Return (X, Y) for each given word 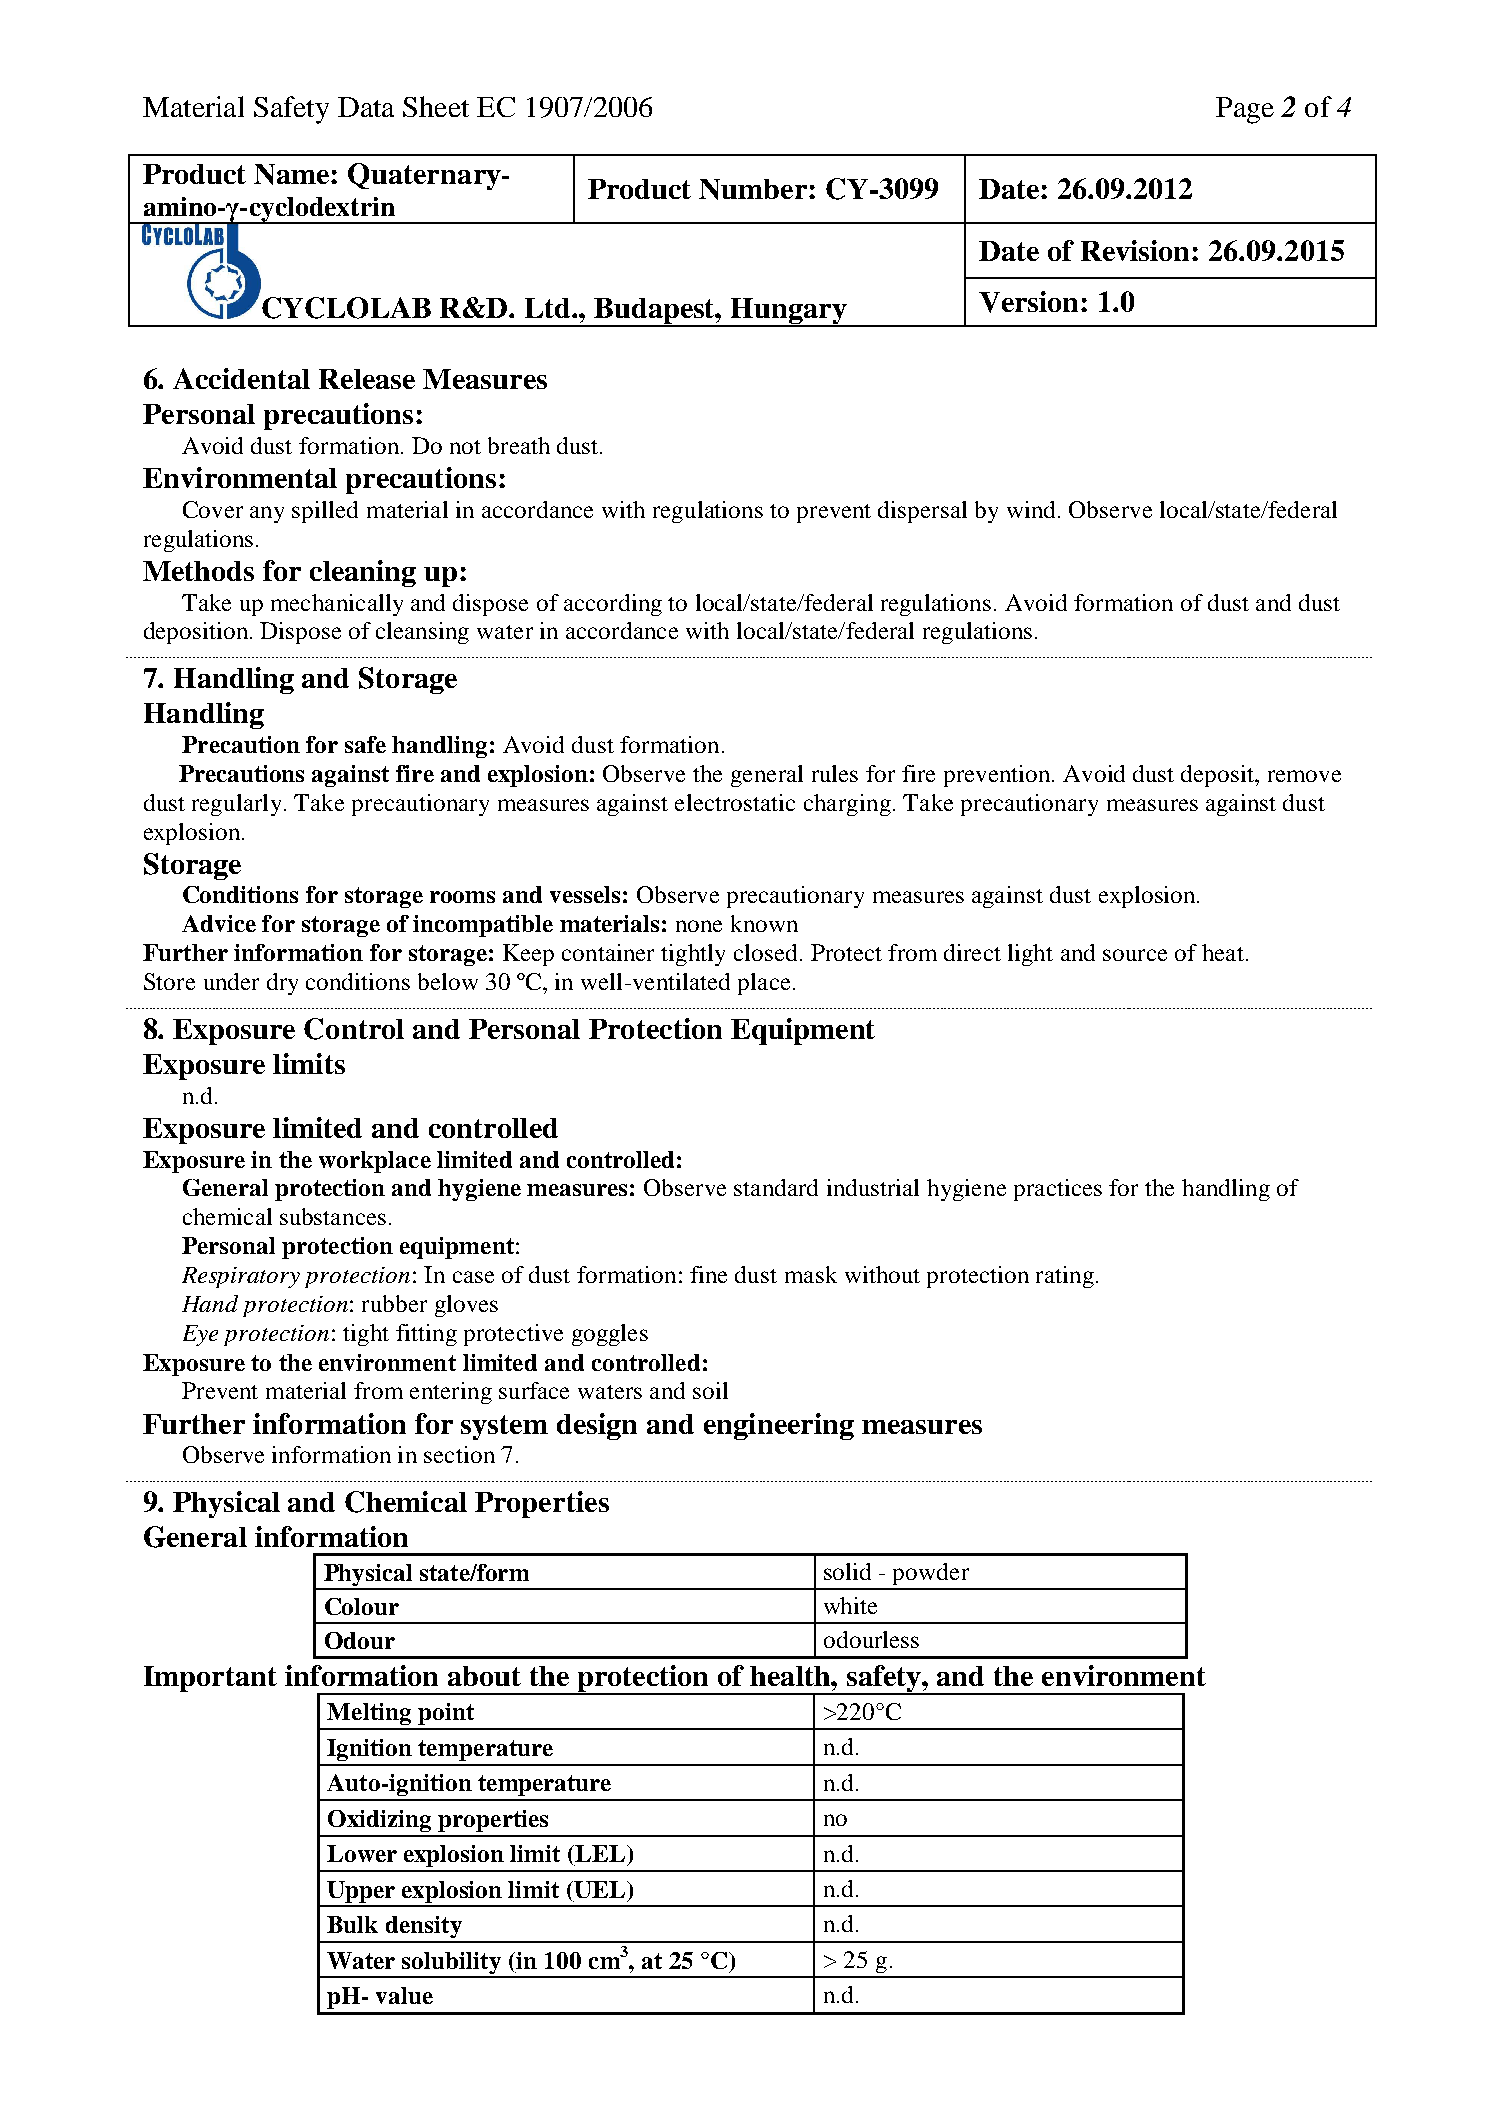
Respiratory (241, 1277)
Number (753, 189)
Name (293, 174)
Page (1245, 110)
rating (1065, 1277)
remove (1304, 776)
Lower (362, 1853)
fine (708, 1274)
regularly (236, 805)
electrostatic (735, 802)
